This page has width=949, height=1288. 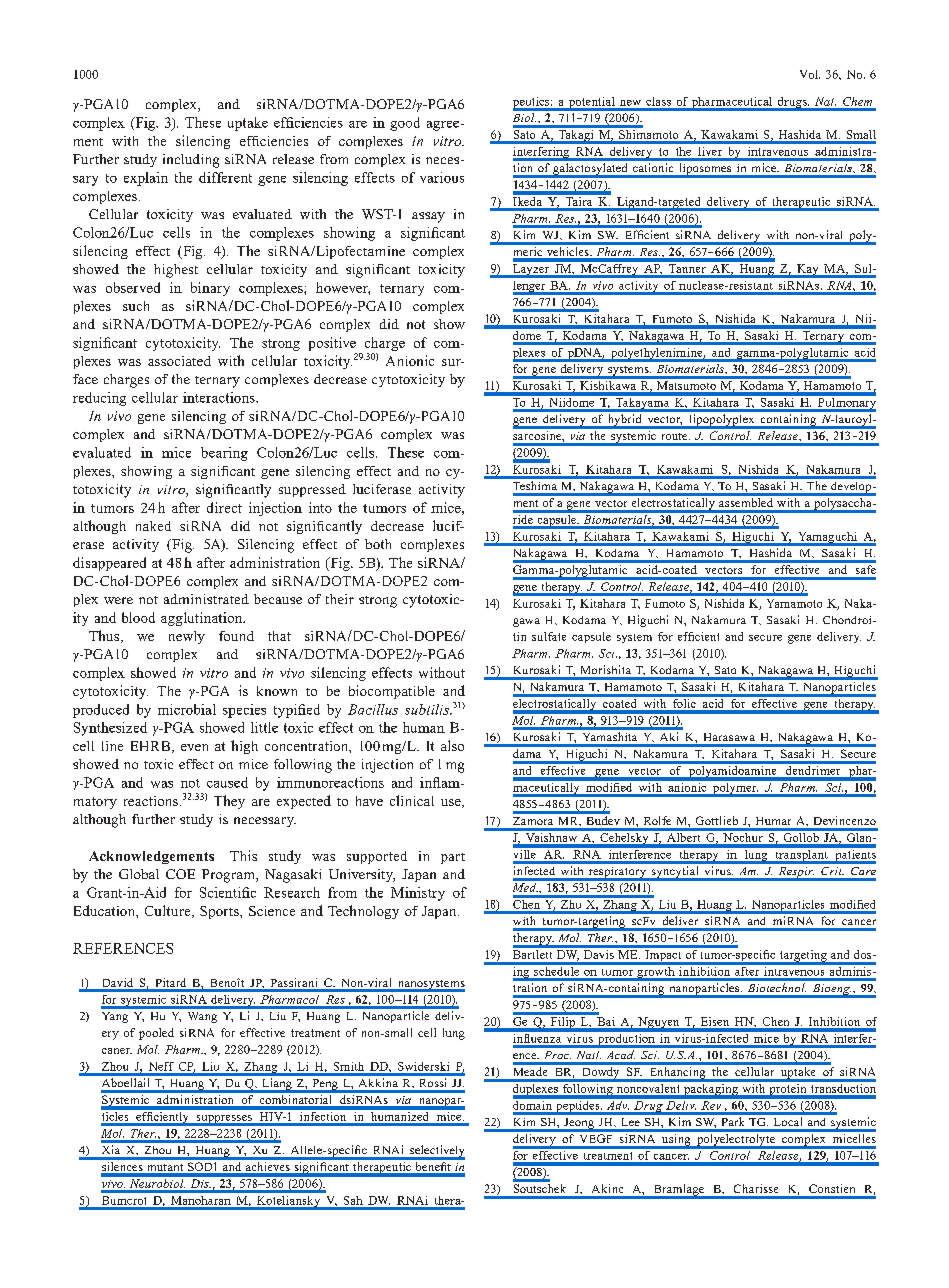 I want to click on Vol, so click(x=810, y=74).
